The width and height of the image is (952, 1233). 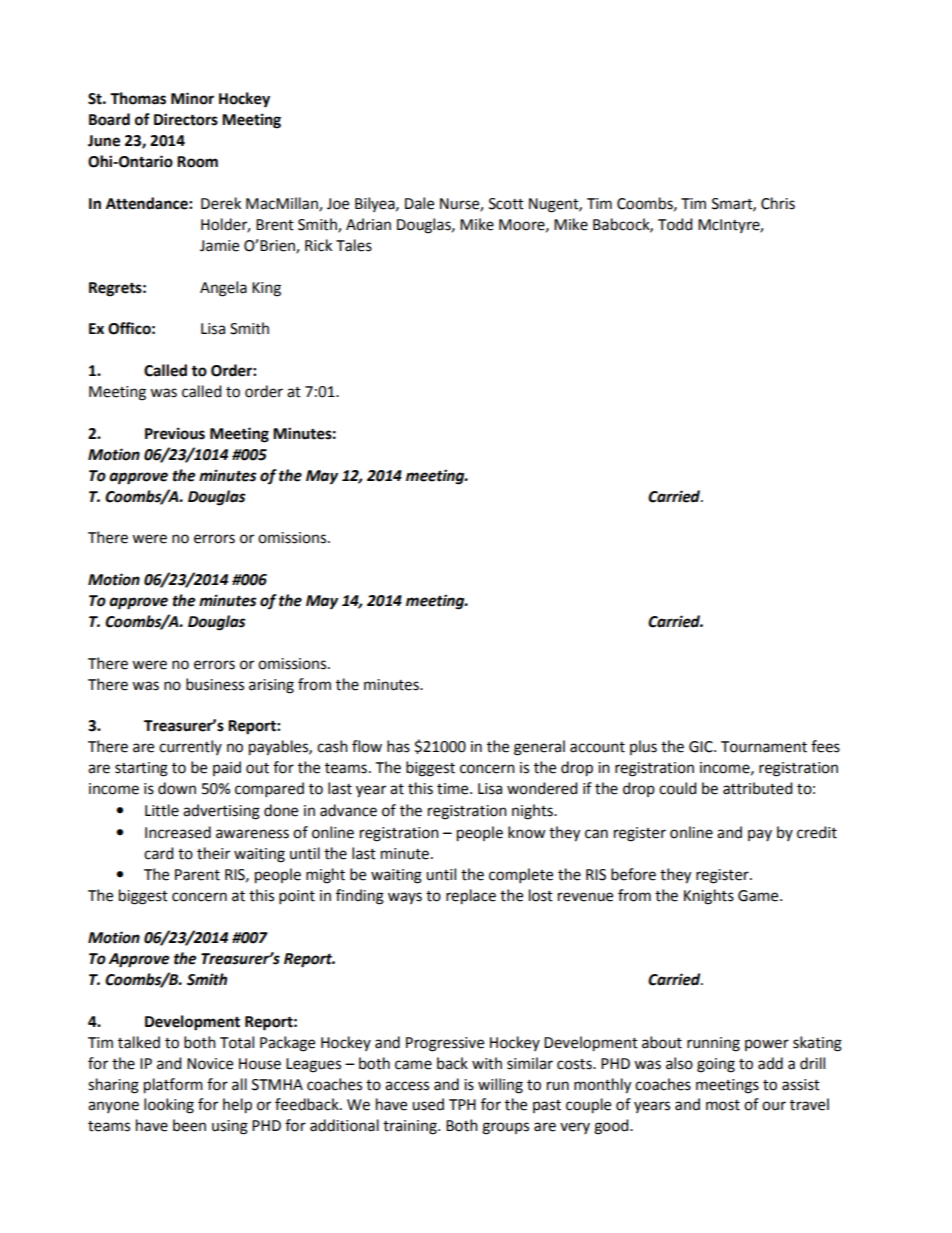 I want to click on Tournament, so click(x=764, y=747).
